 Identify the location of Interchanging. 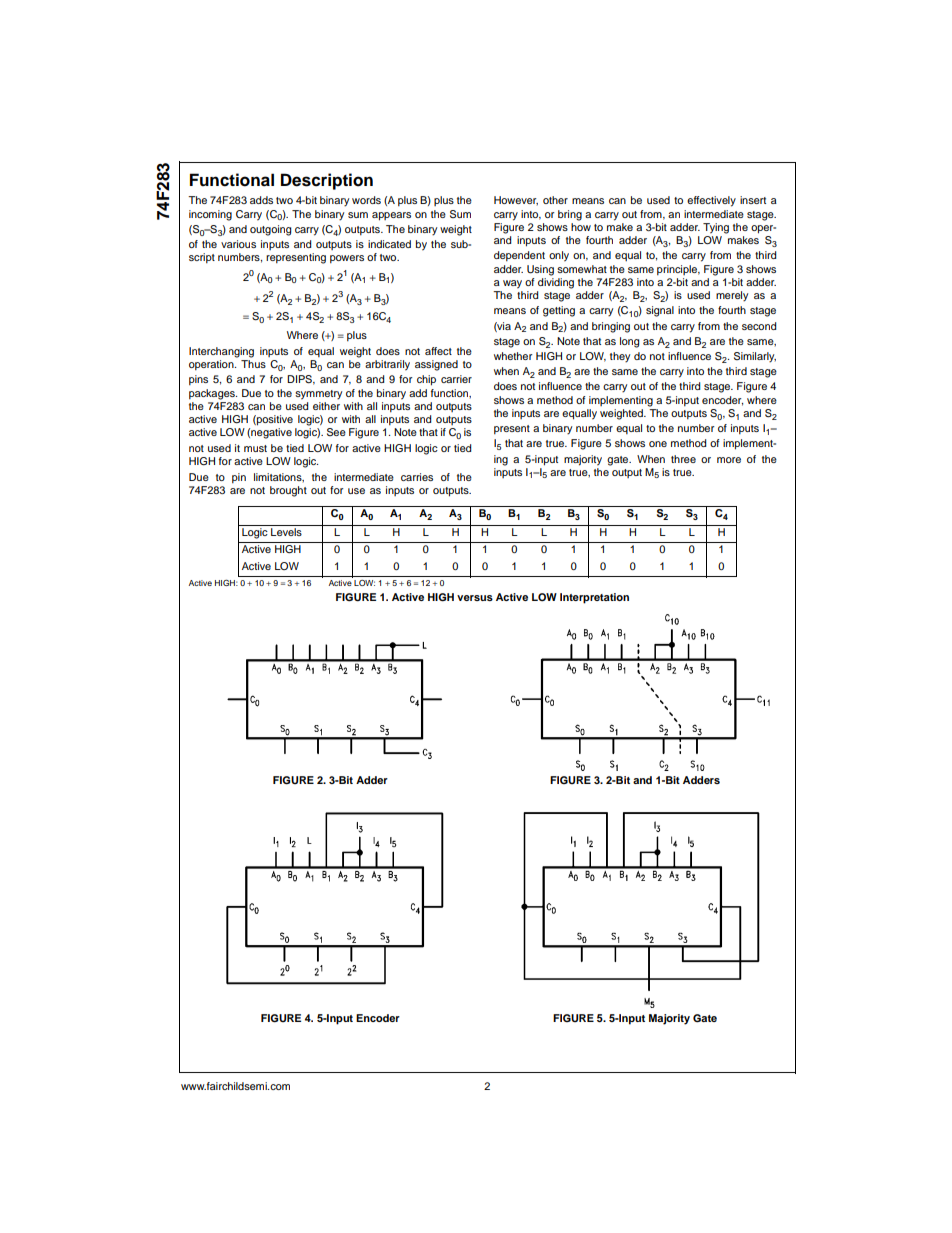
(221, 352).
